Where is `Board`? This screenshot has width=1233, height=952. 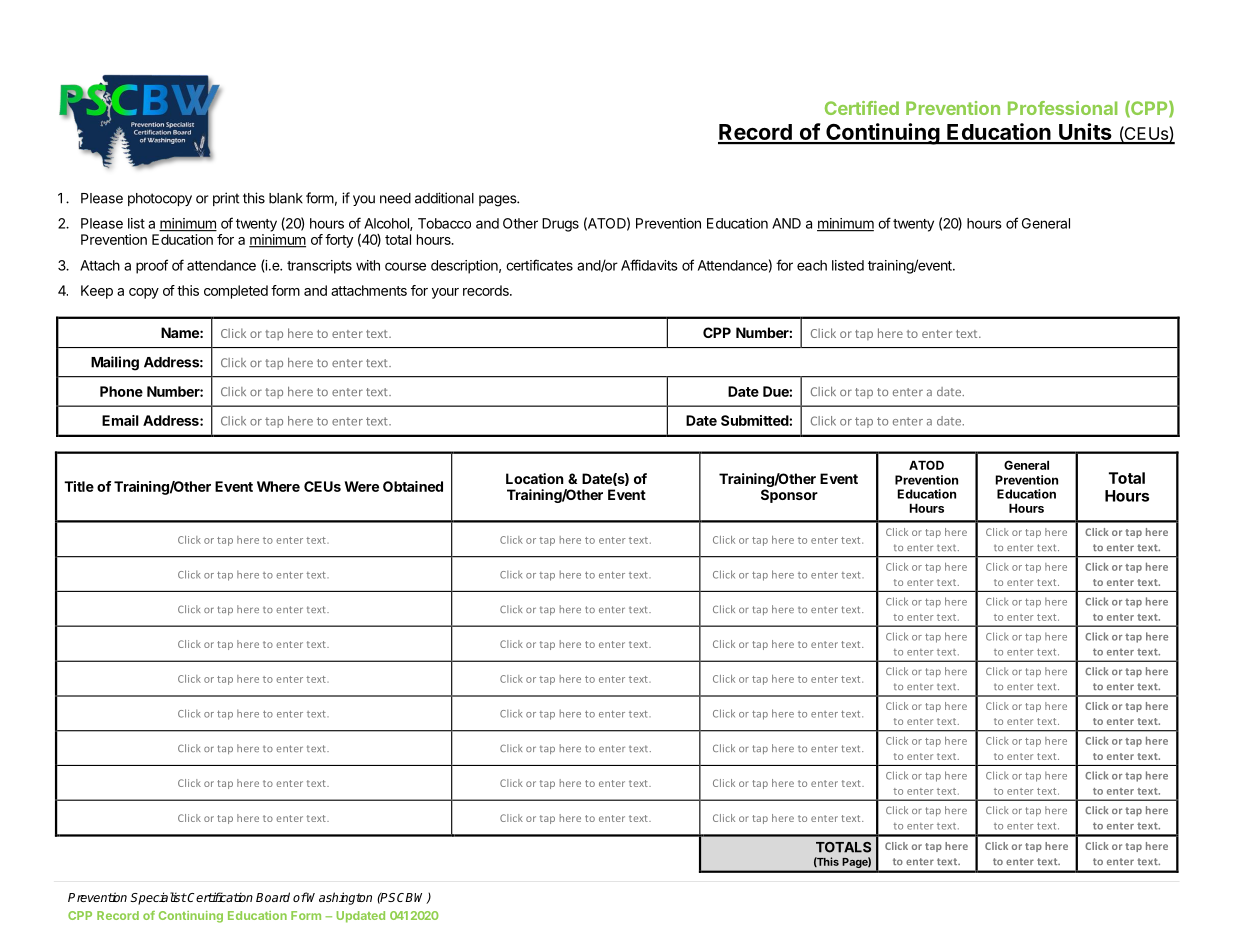 Board is located at coordinates (273, 897).
